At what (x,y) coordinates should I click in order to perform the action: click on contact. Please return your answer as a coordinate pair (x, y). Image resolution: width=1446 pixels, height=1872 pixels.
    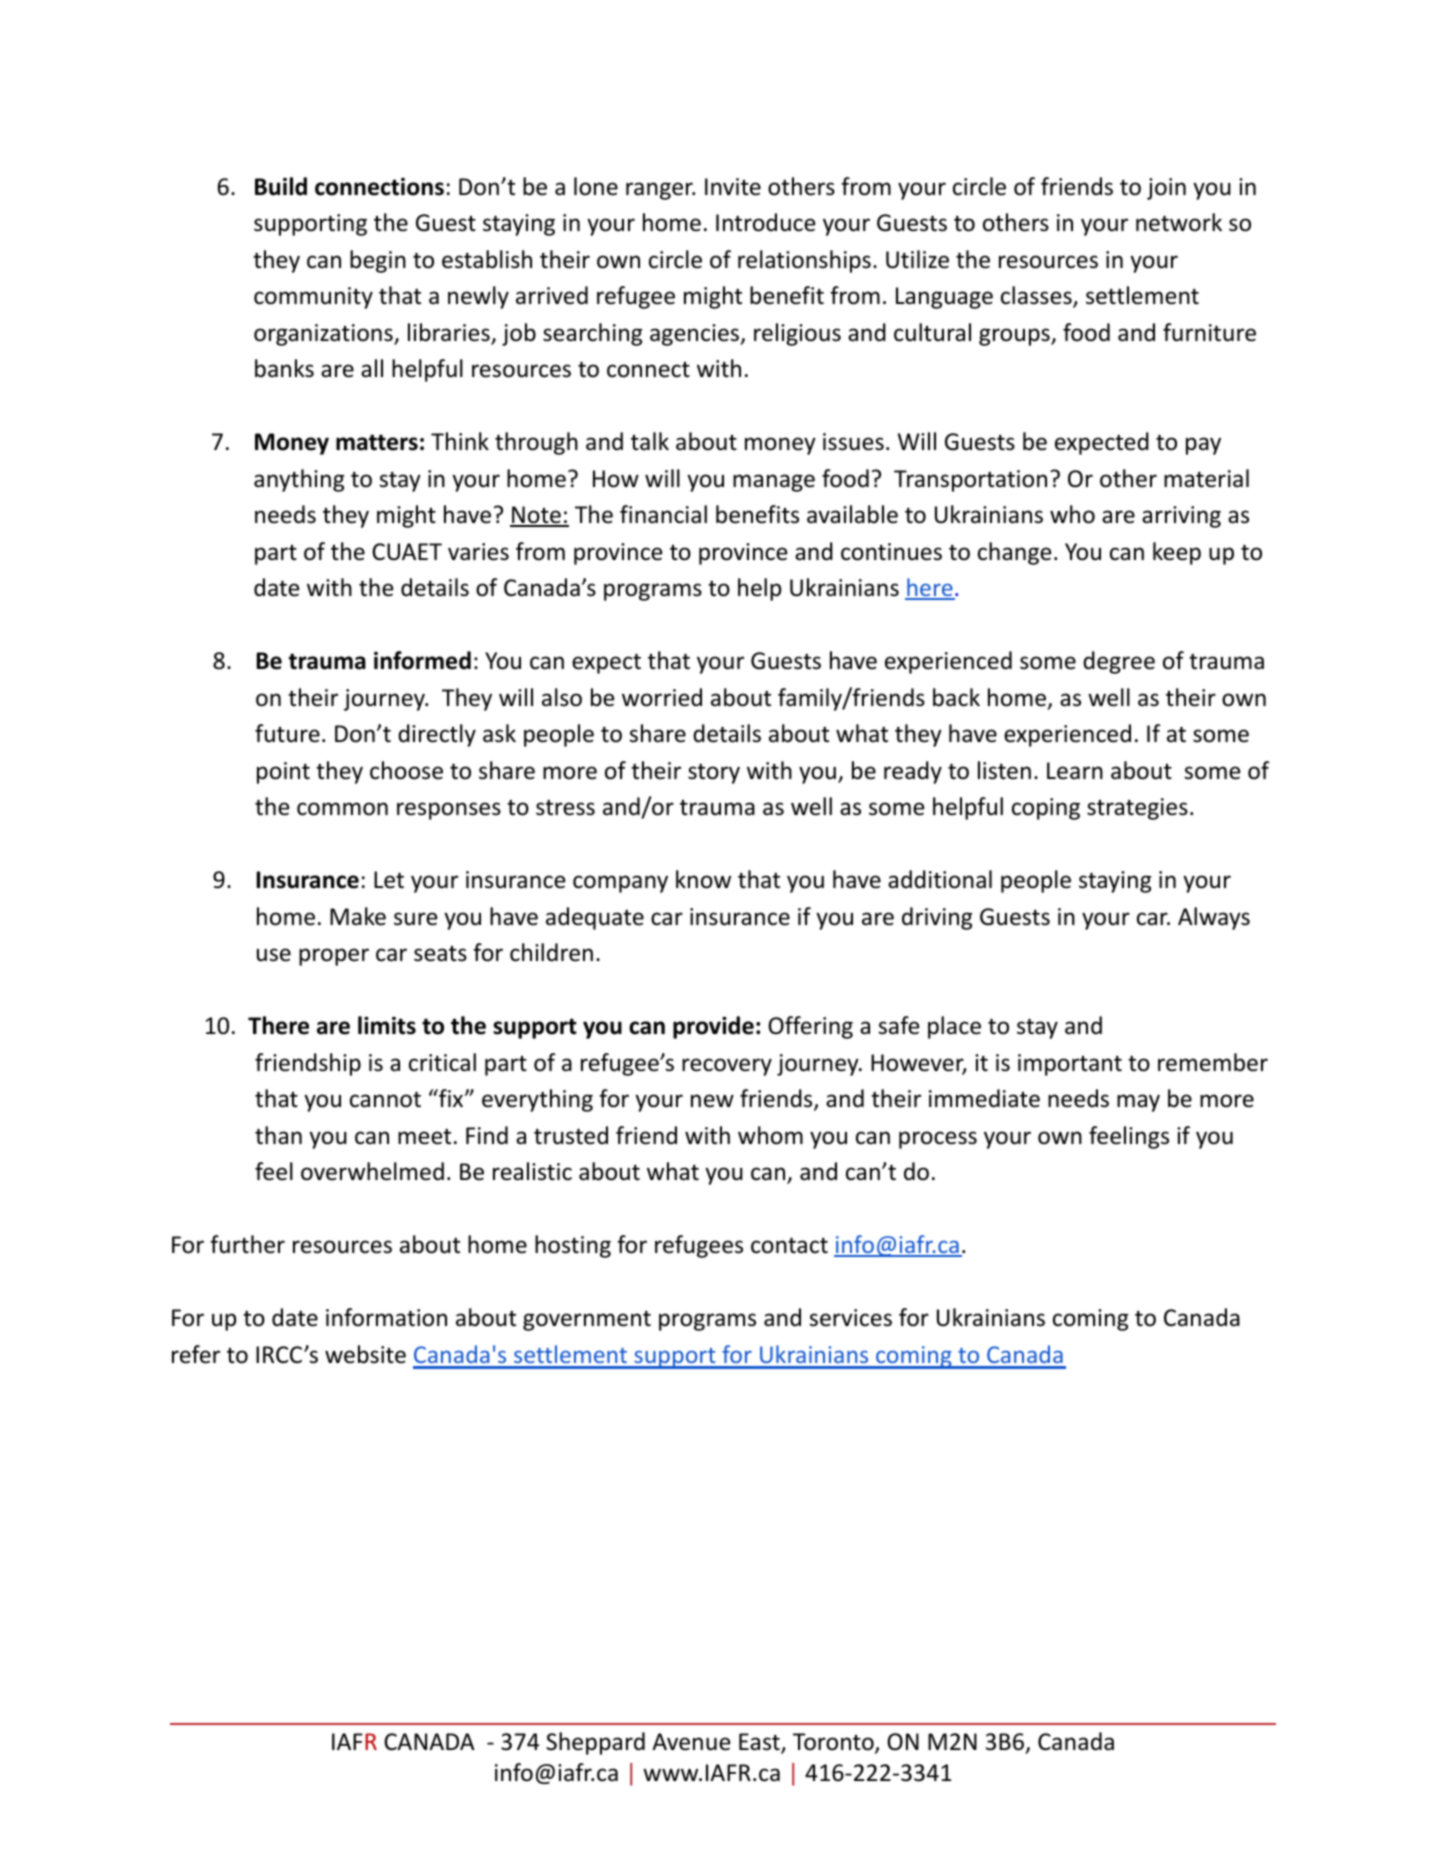
    Looking at the image, I should click on (789, 1246).
